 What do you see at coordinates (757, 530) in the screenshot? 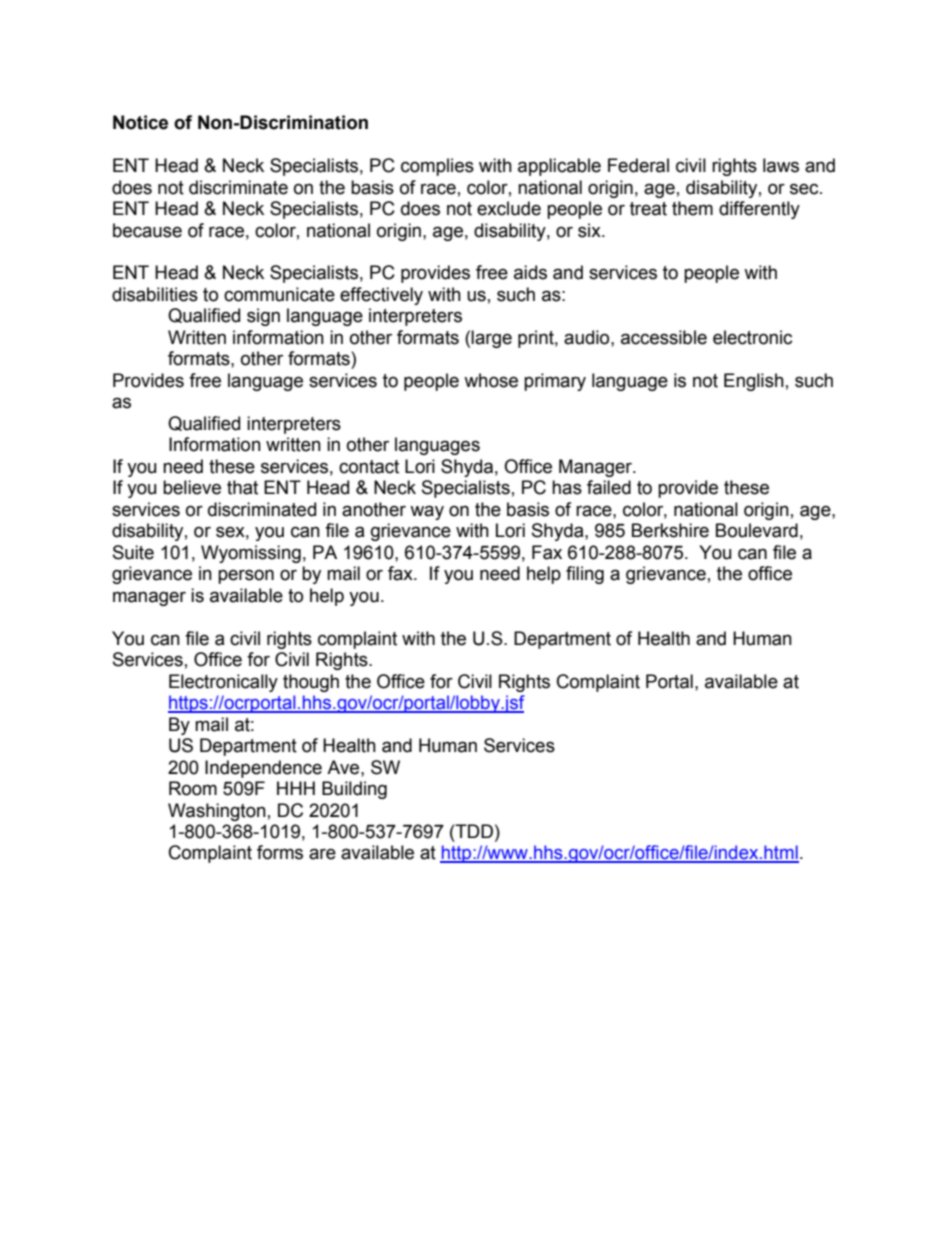
I see `Boulevard` at bounding box center [757, 530].
